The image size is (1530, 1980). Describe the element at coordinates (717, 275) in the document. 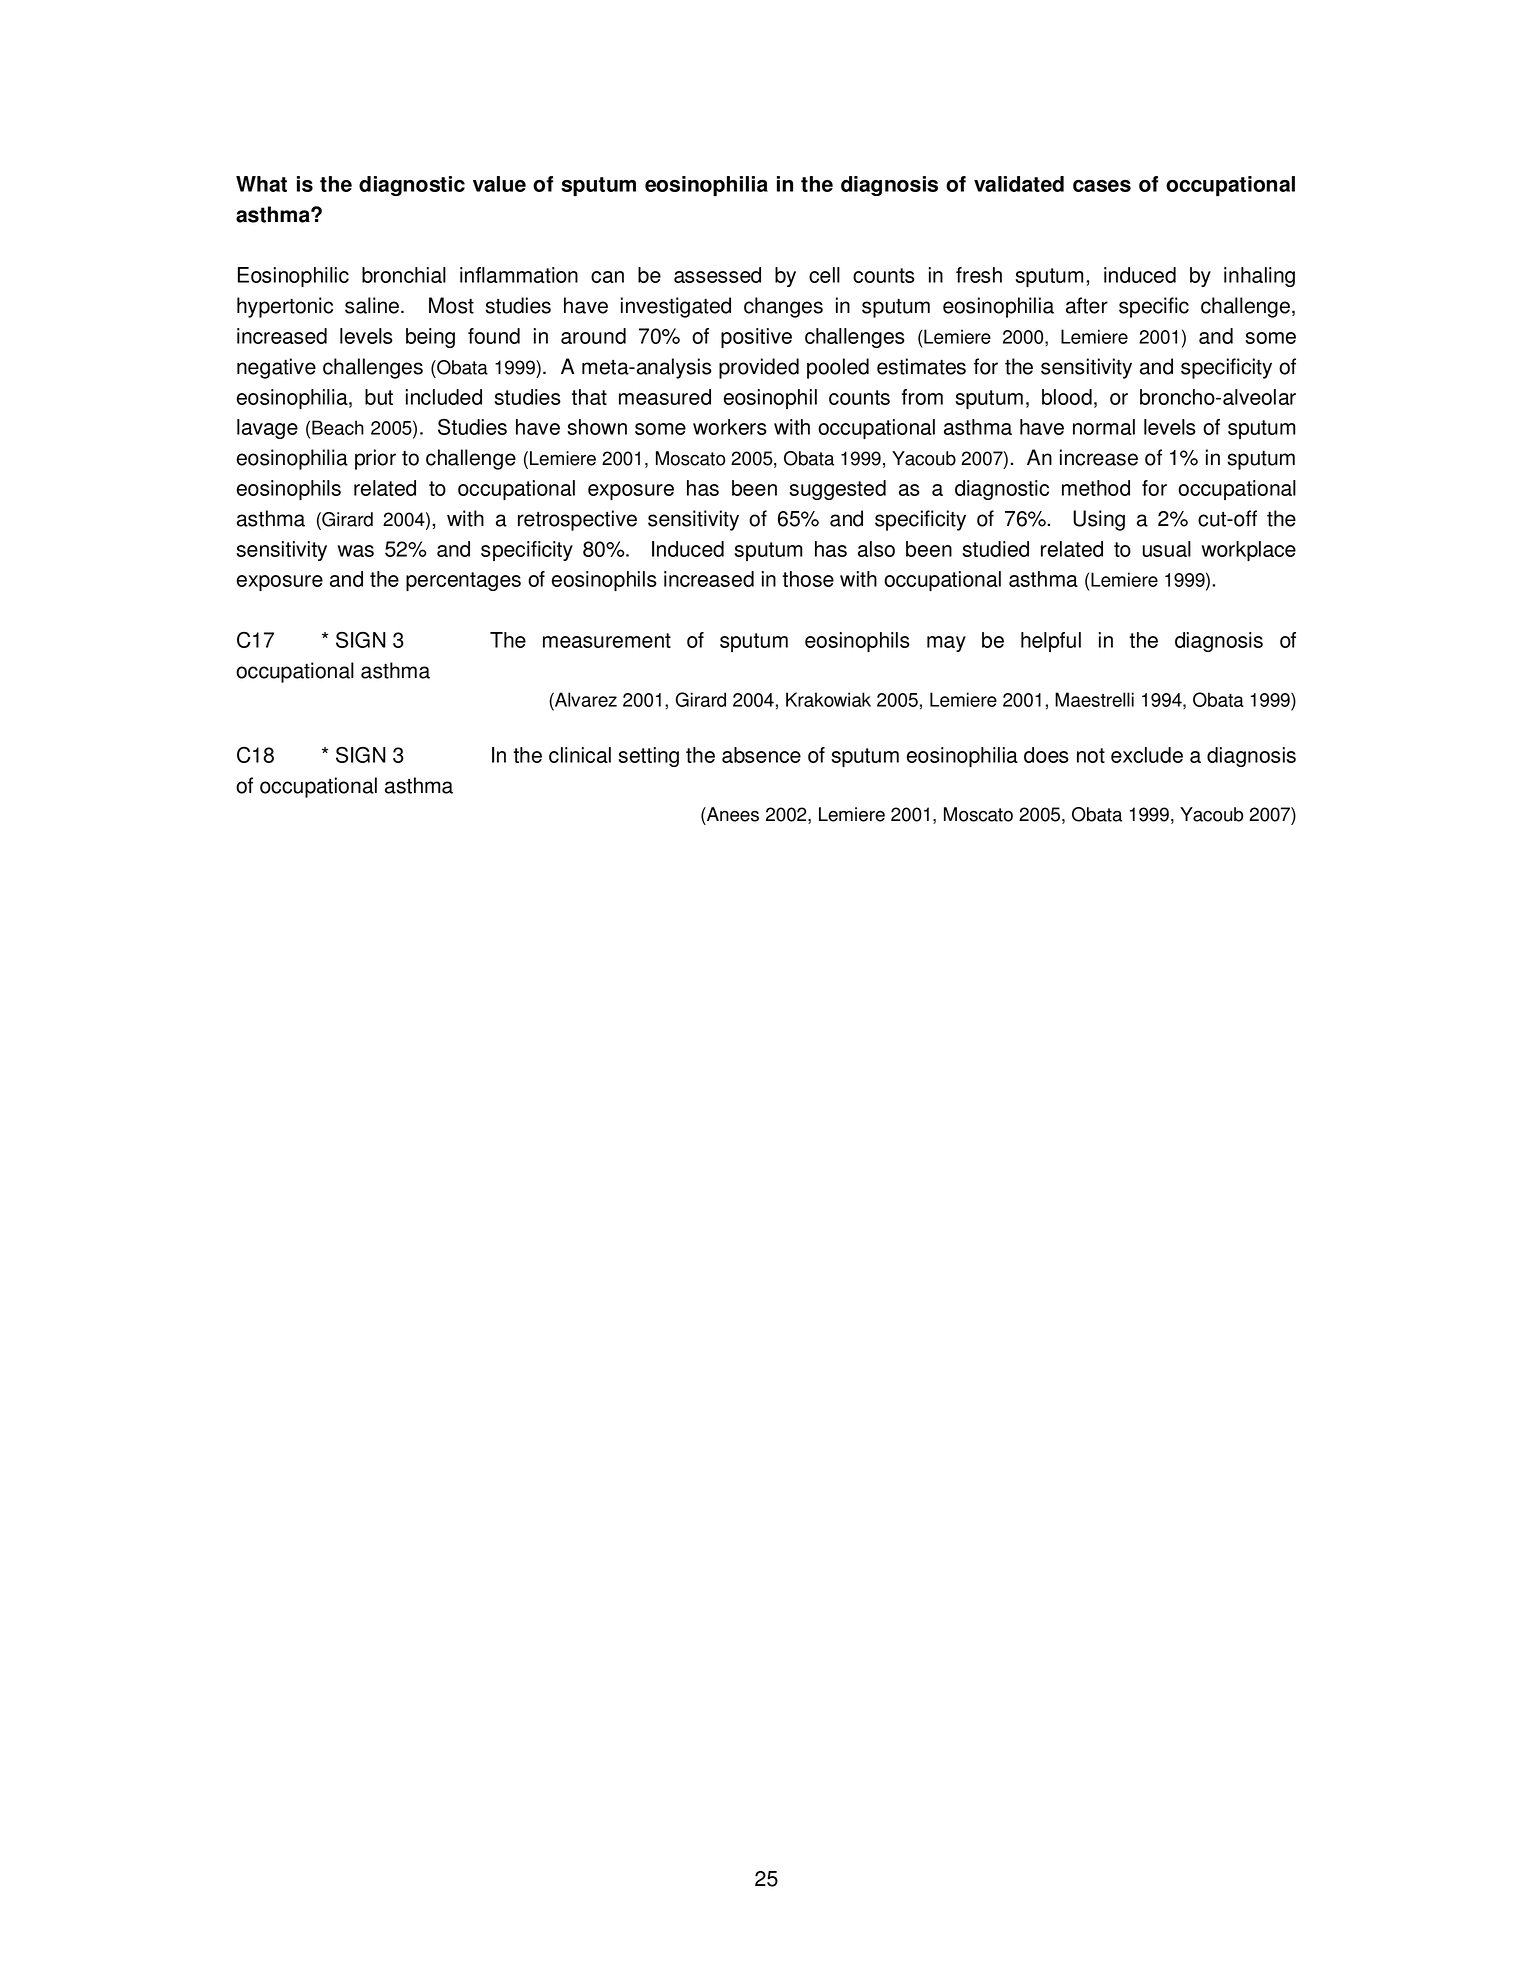

I see `assessed` at that location.
